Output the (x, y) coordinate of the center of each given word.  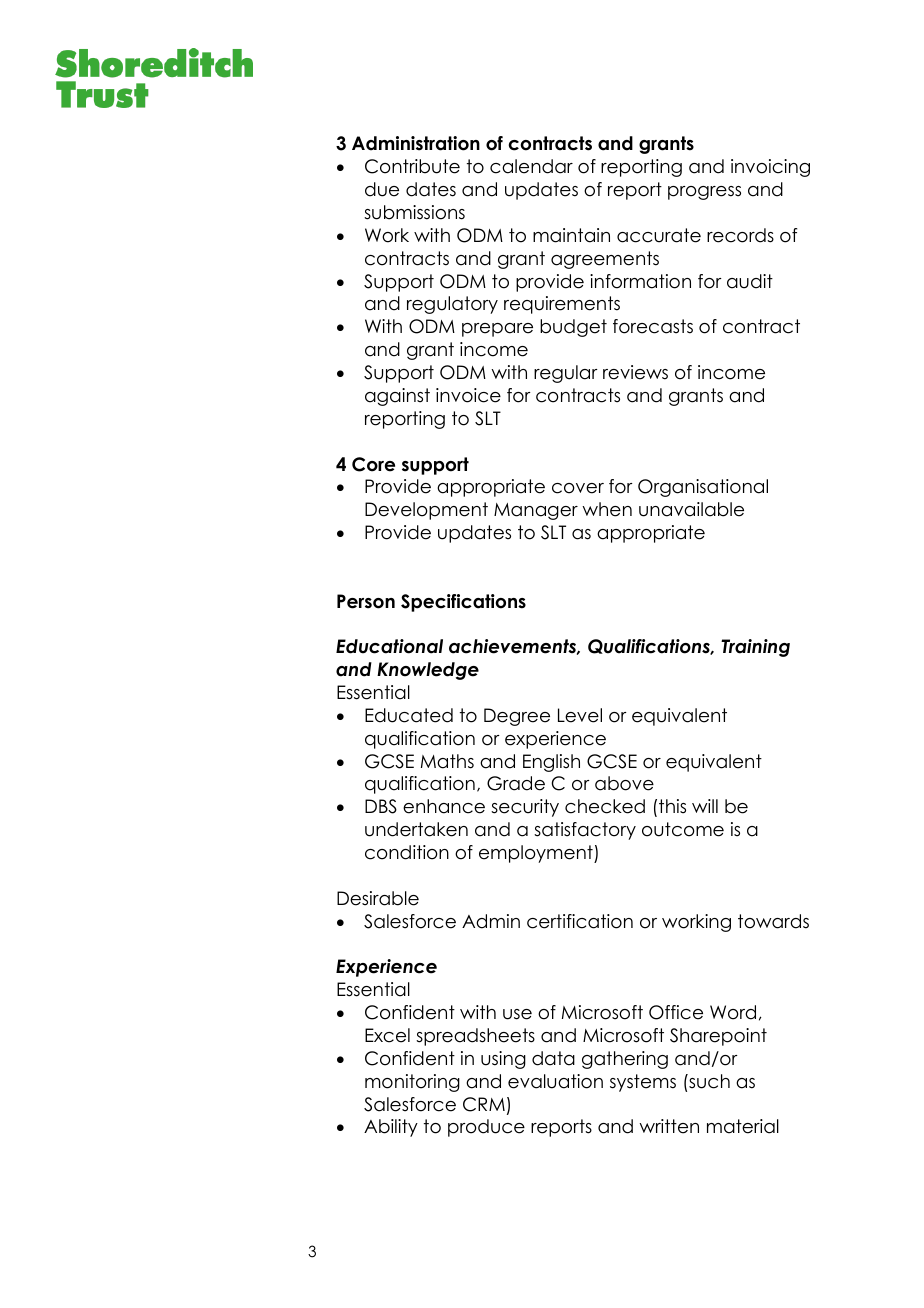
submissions (414, 212)
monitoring (412, 1083)
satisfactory (585, 831)
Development (426, 511)
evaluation (555, 1081)
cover (578, 488)
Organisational (703, 488)
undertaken (416, 829)
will (705, 806)
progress (704, 193)
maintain (571, 235)
